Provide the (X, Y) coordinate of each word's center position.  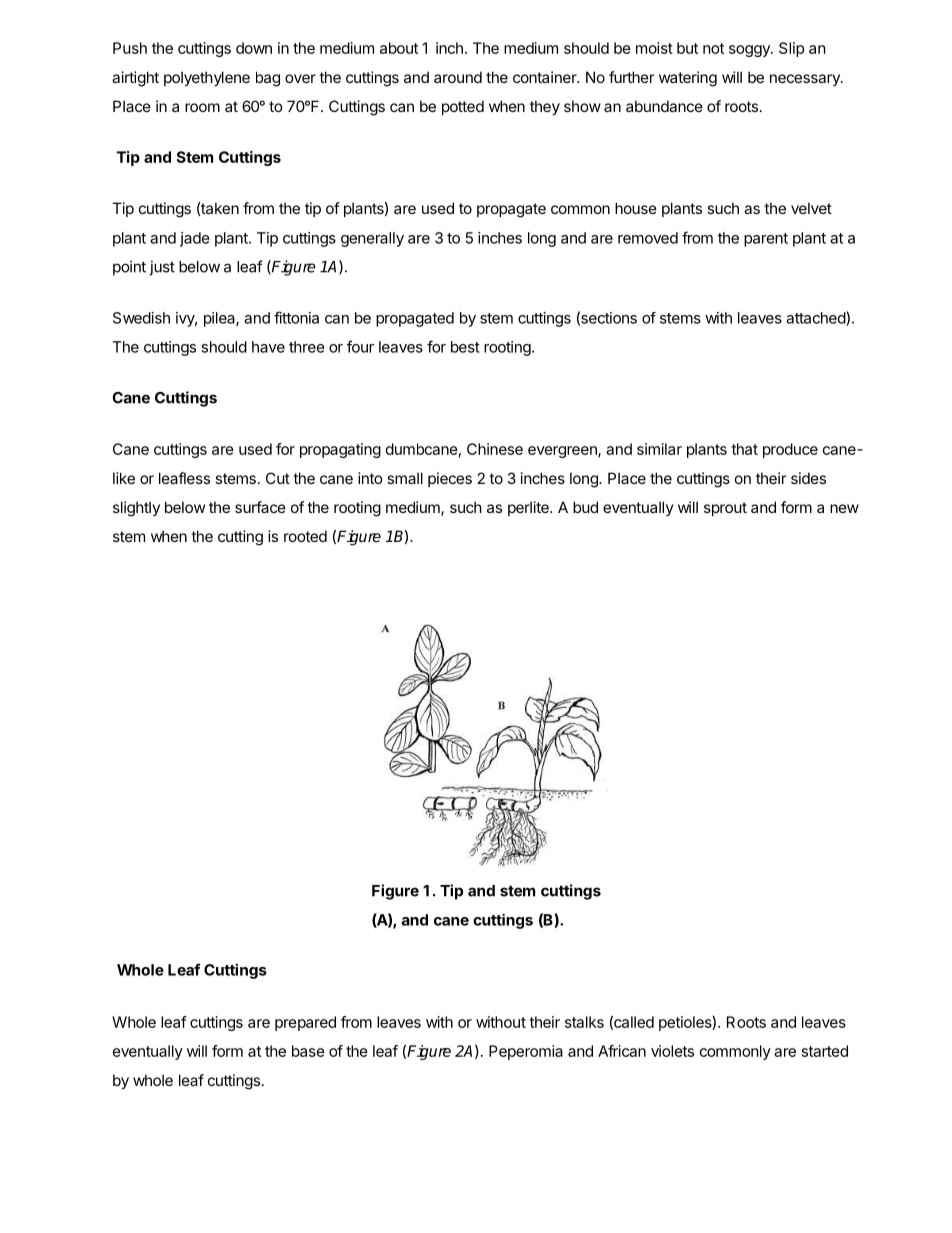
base (308, 1051)
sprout (725, 509)
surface (260, 507)
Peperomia (526, 1052)
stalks (584, 1022)
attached (816, 318)
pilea (220, 319)
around (458, 77)
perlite (529, 508)
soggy (750, 51)
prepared (305, 1023)
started (825, 1051)
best (465, 347)
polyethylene (207, 78)
